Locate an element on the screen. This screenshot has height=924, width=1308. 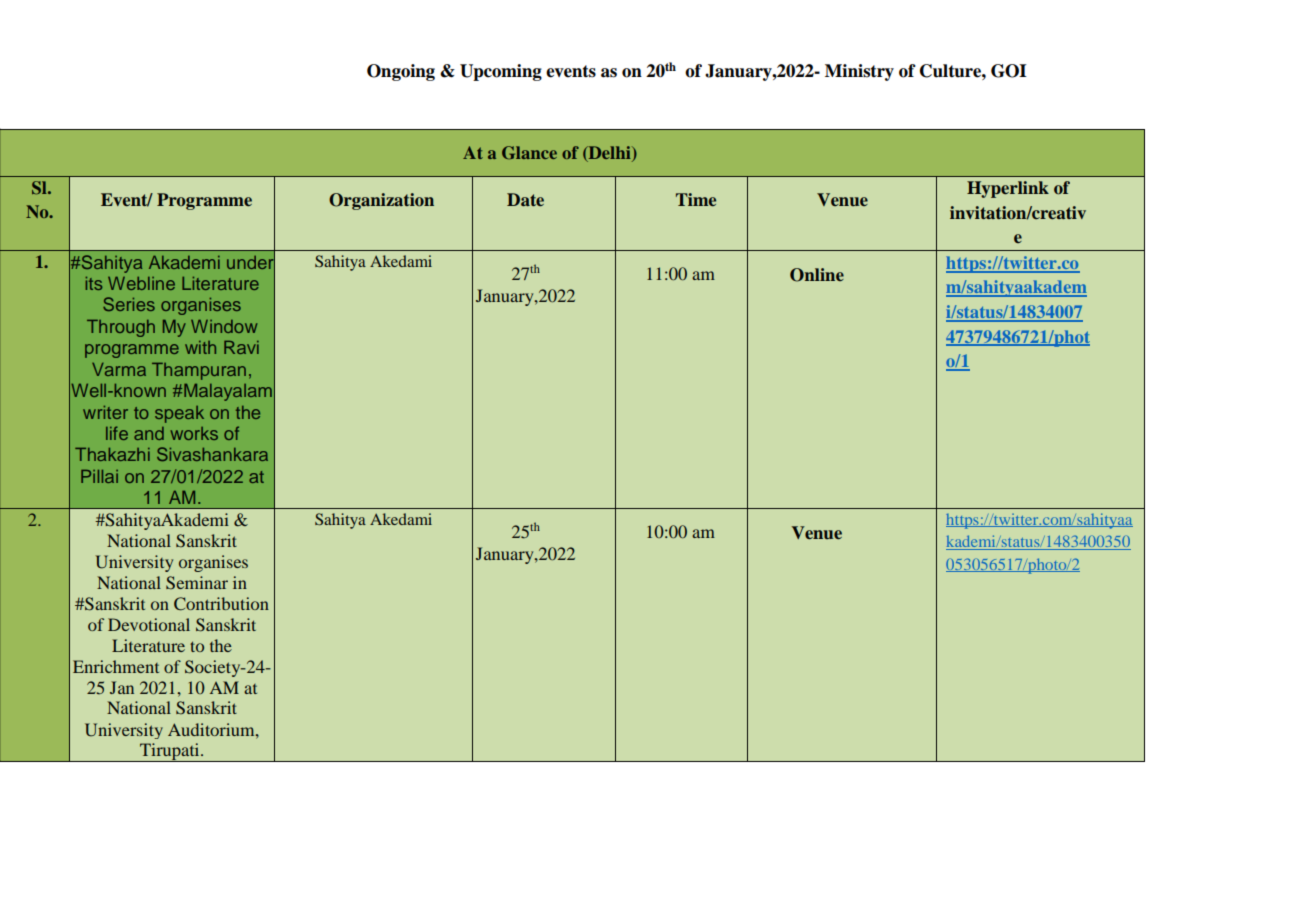
Online is located at coordinates (817, 275).
